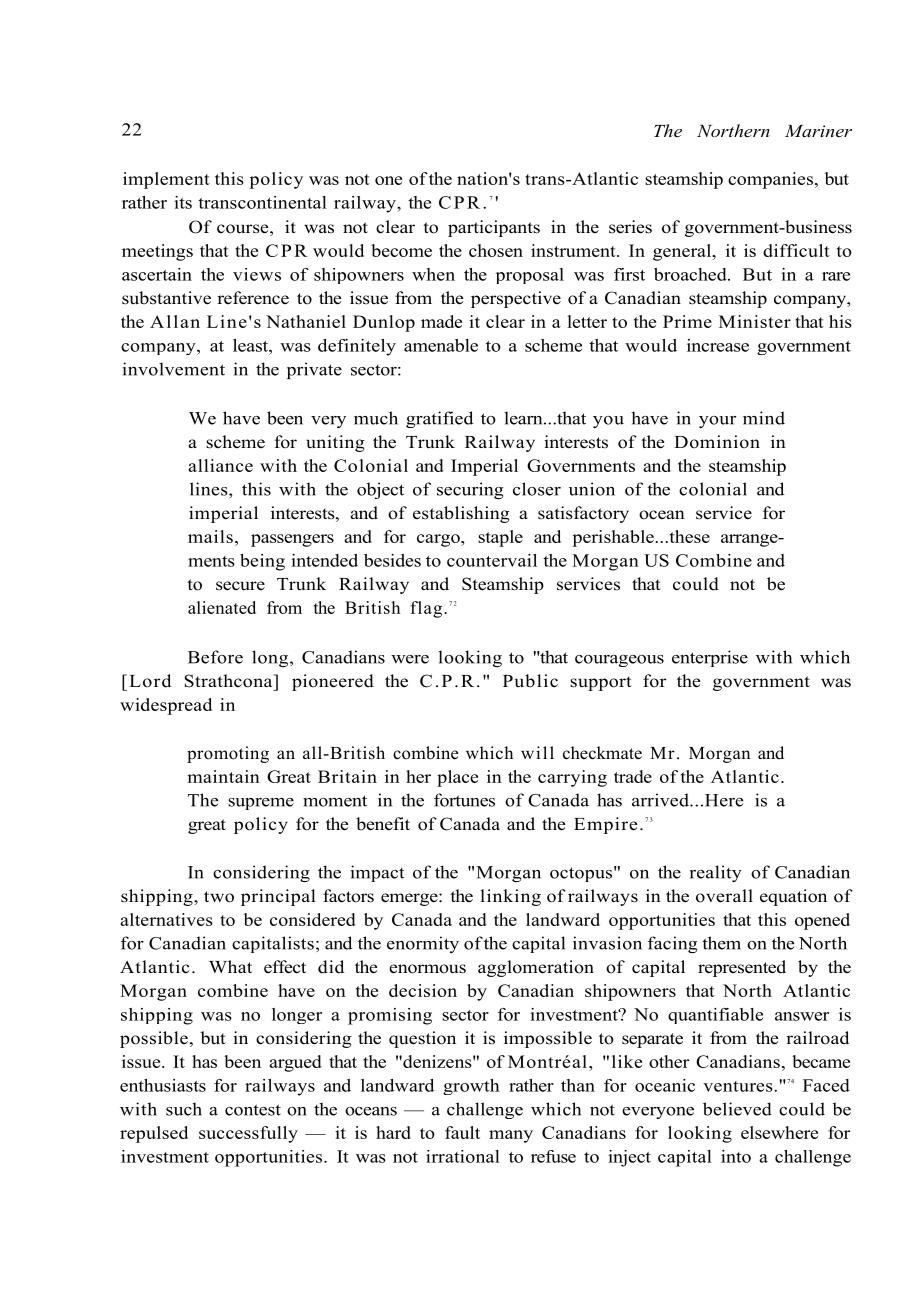 The width and height of the page is (921, 1316). What do you see at coordinates (737, 1109) in the page?
I see `believed` at bounding box center [737, 1109].
